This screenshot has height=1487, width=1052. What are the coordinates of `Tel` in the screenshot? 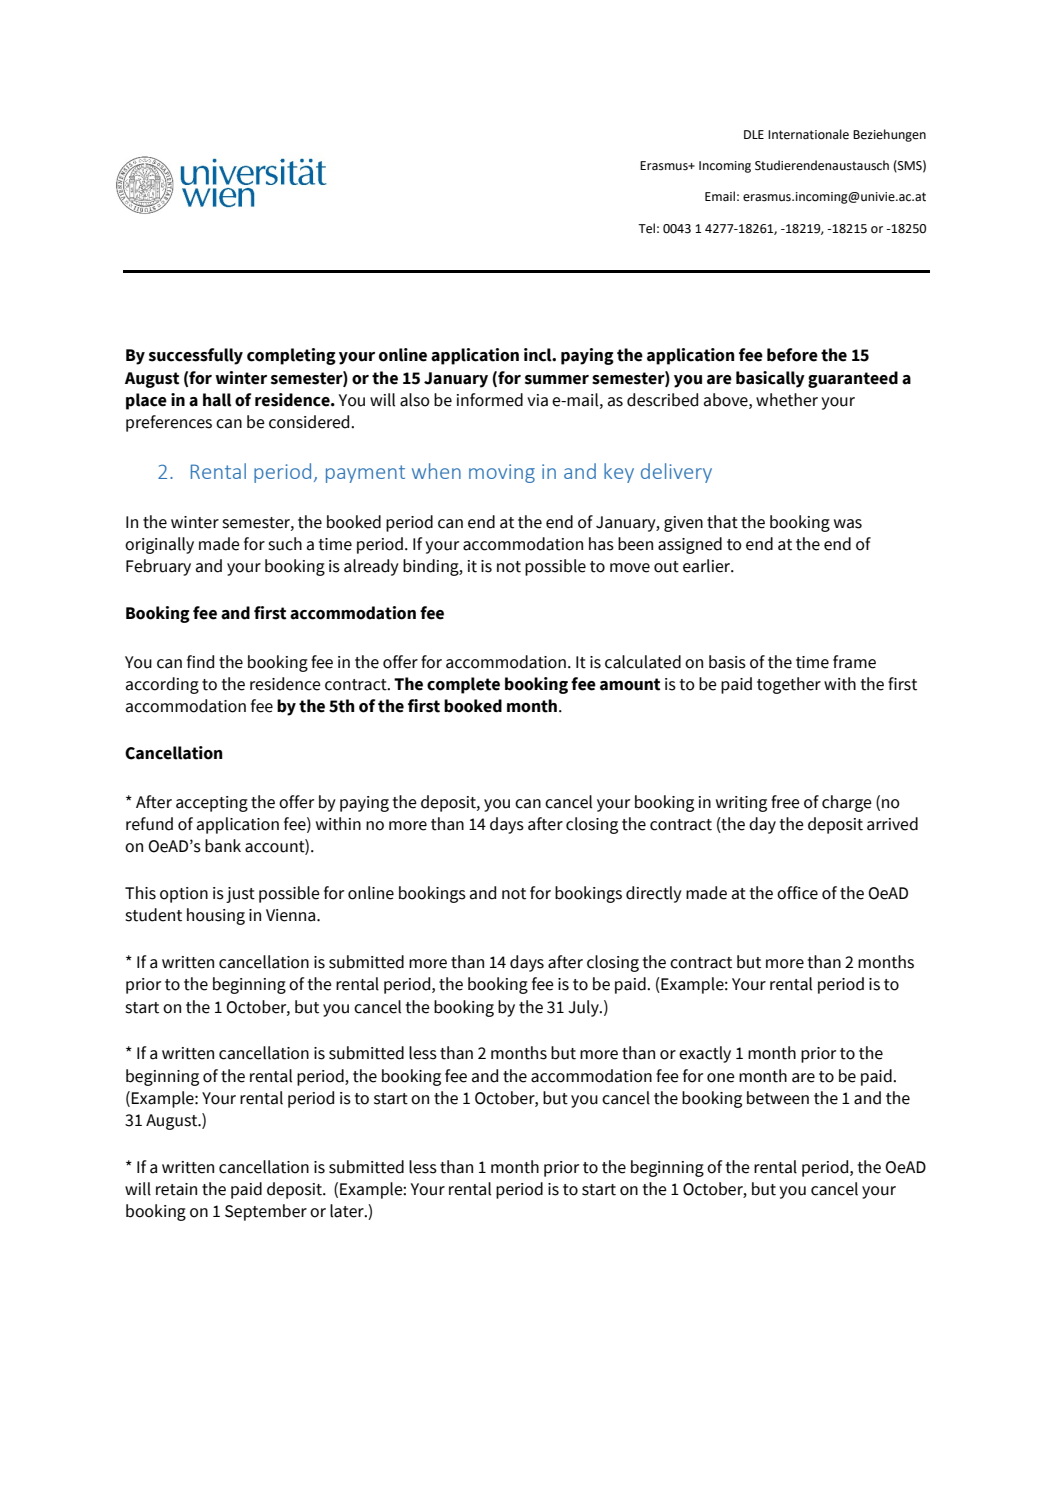 It's located at (646, 228).
